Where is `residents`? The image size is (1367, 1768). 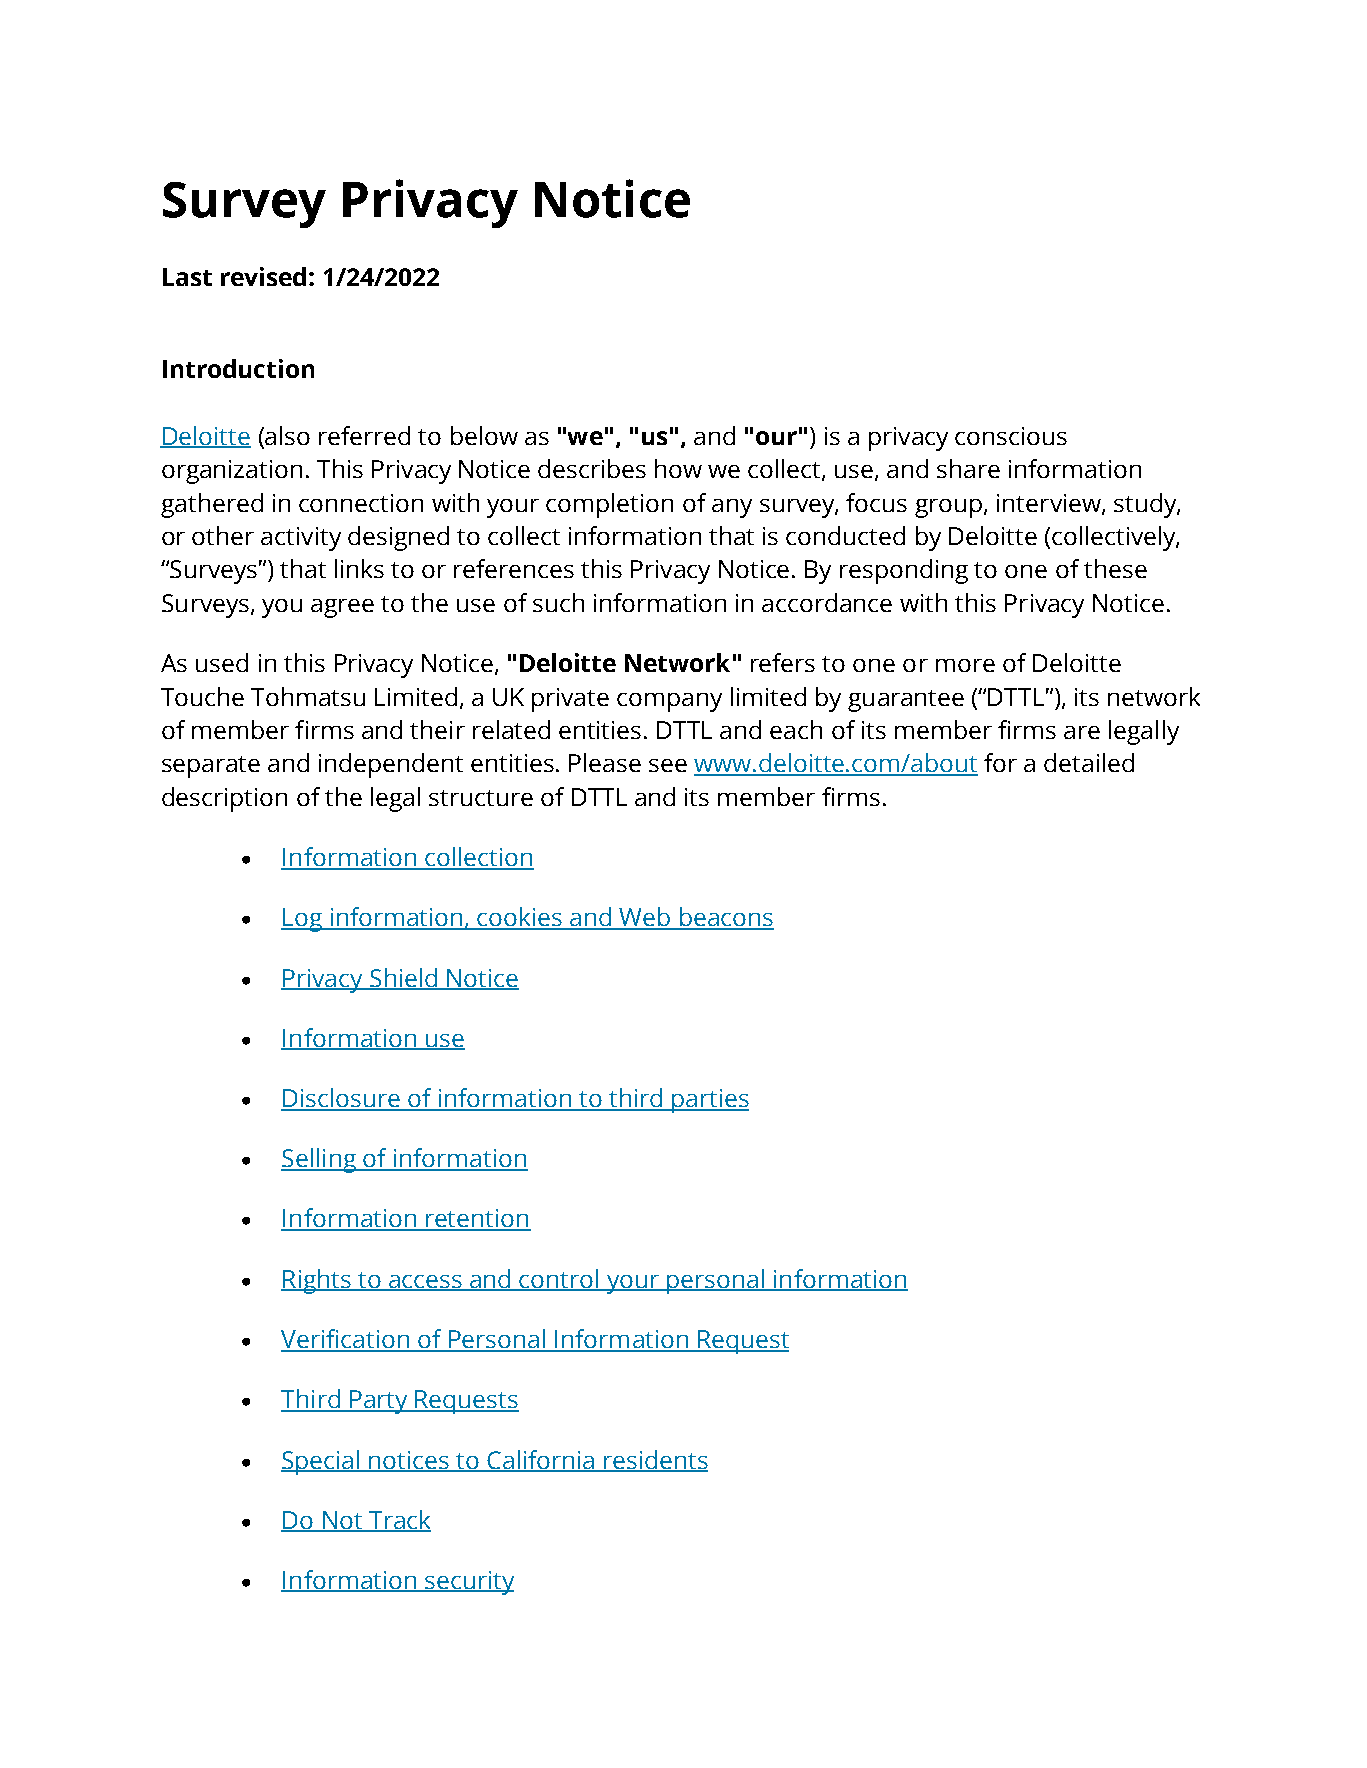 residents is located at coordinates (655, 1460).
